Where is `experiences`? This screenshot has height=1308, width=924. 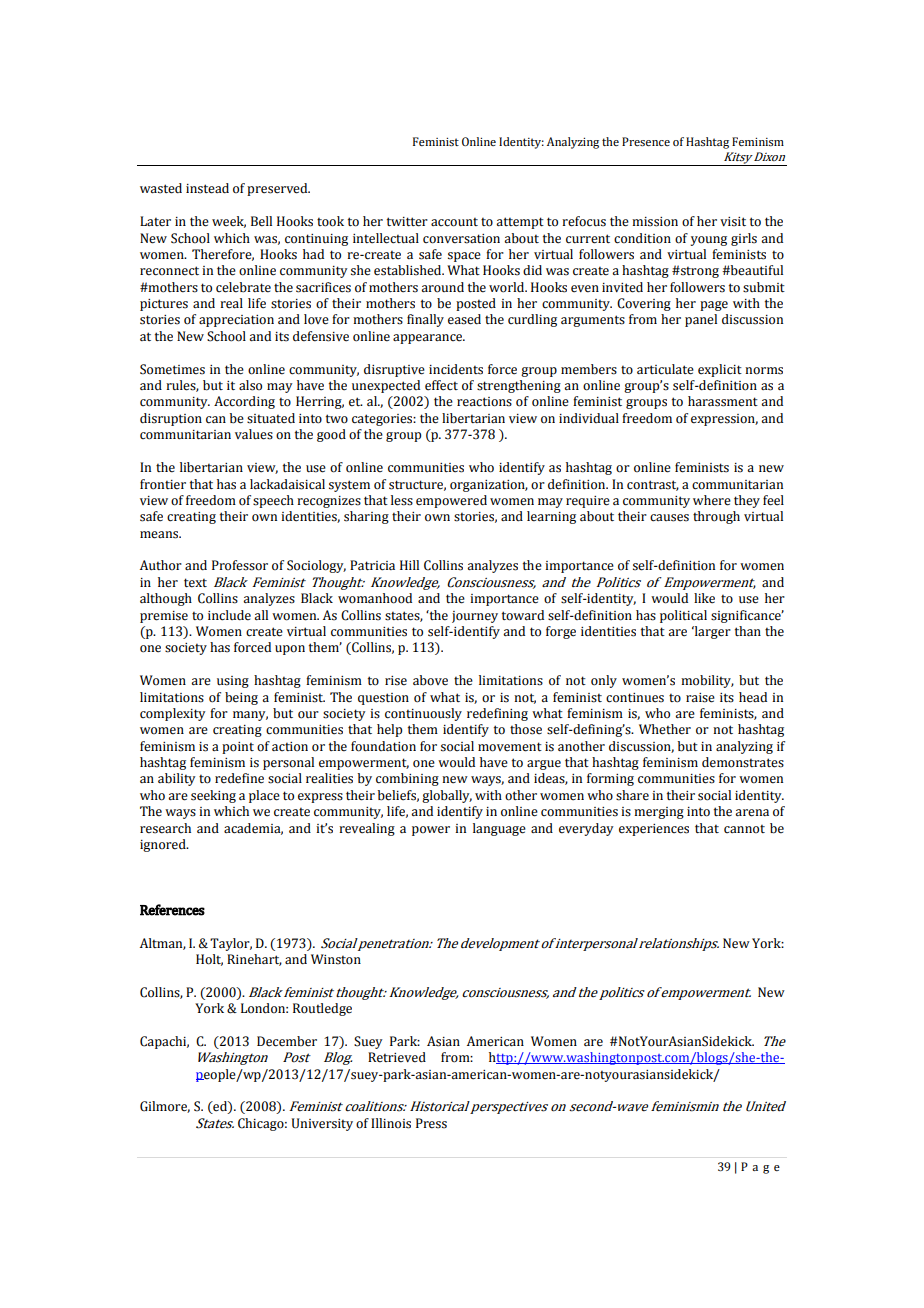 experiences is located at coordinates (654, 830).
